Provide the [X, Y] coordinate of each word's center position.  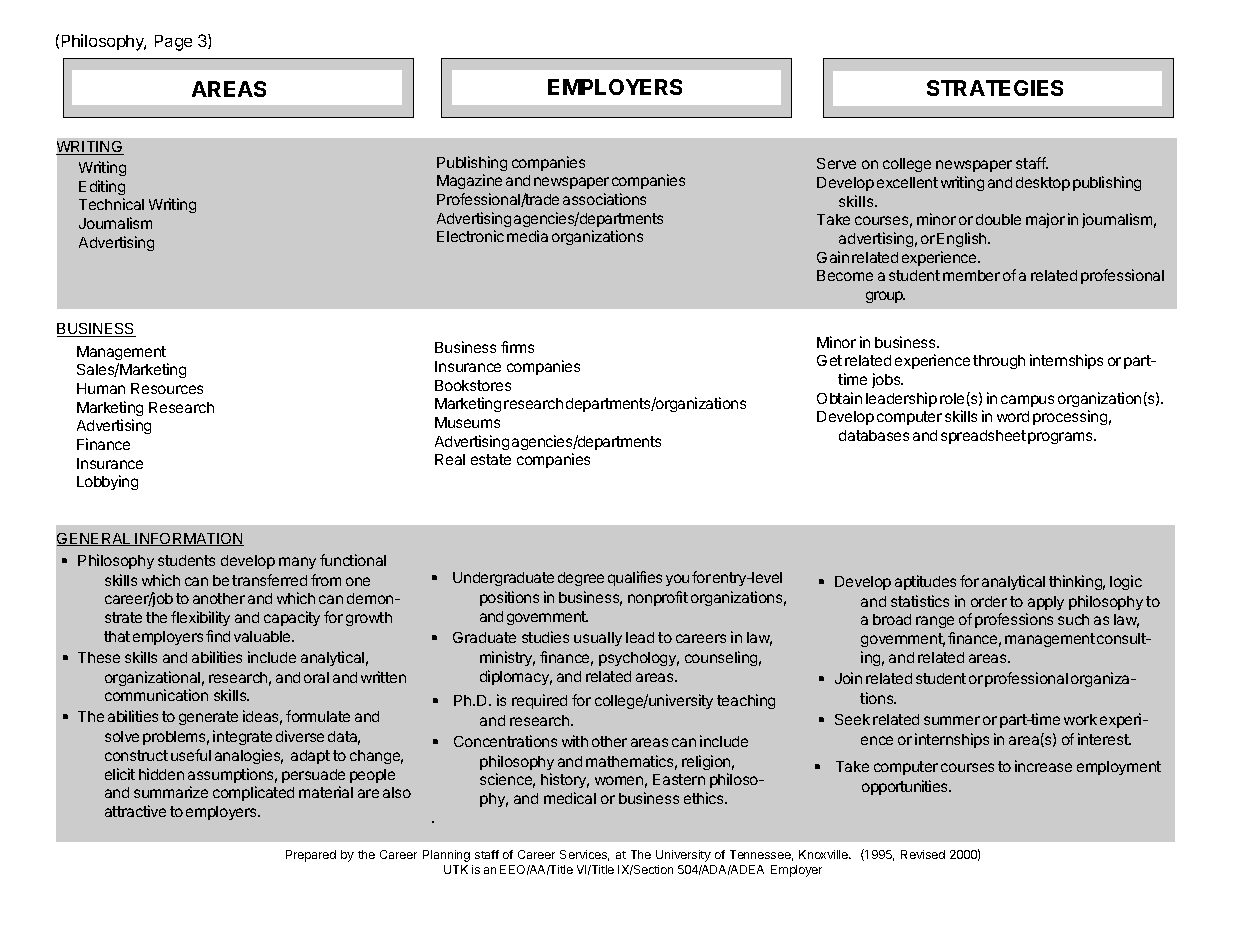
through [999, 362]
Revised [923, 854]
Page [173, 43]
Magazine [469, 181]
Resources [167, 388]
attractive [135, 811]
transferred [269, 580]
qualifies [635, 578]
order [989, 601]
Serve [836, 163]
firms [517, 347]
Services [584, 855]
